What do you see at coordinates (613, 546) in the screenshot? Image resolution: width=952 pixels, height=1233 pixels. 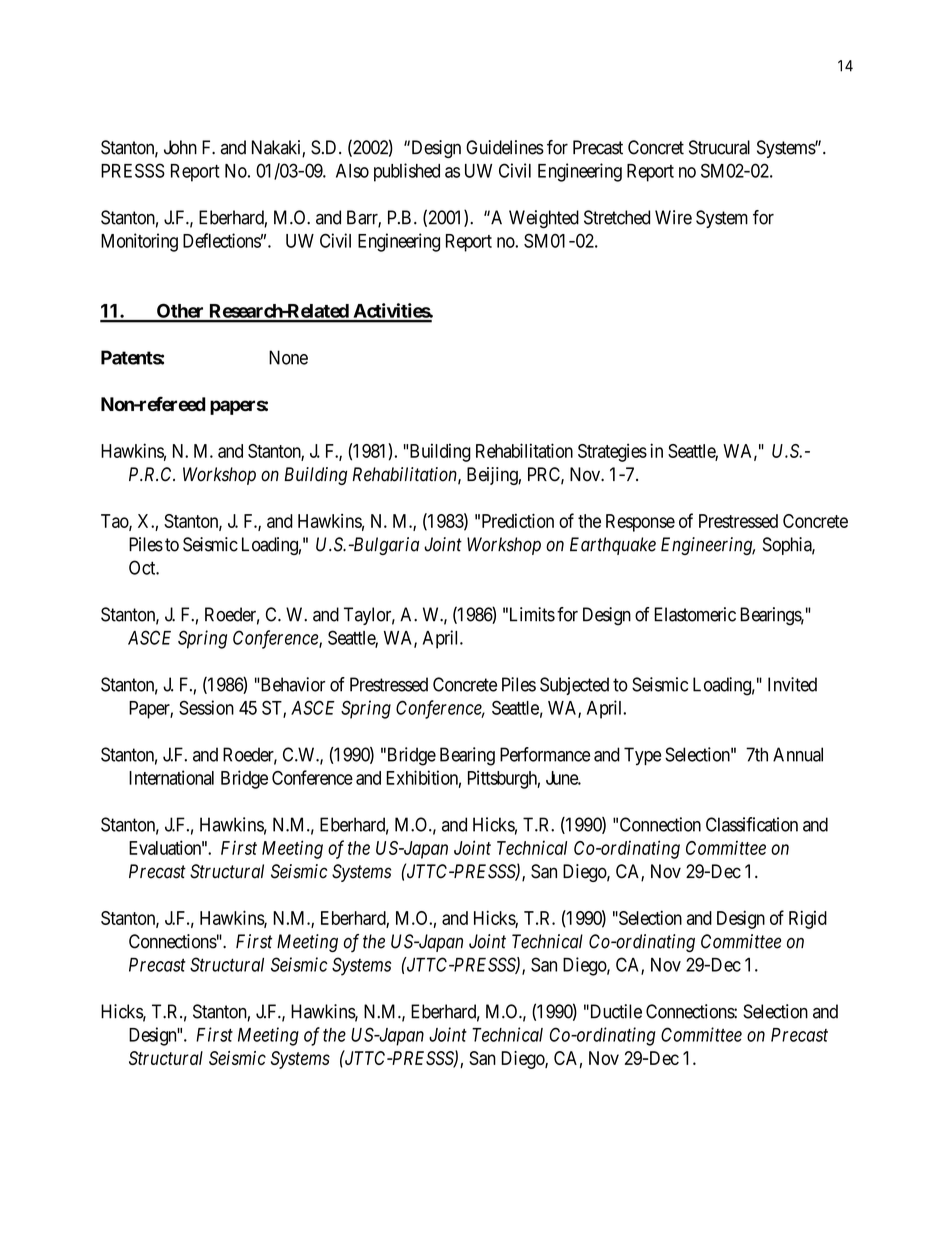 I see `Earthquake` at bounding box center [613, 546].
